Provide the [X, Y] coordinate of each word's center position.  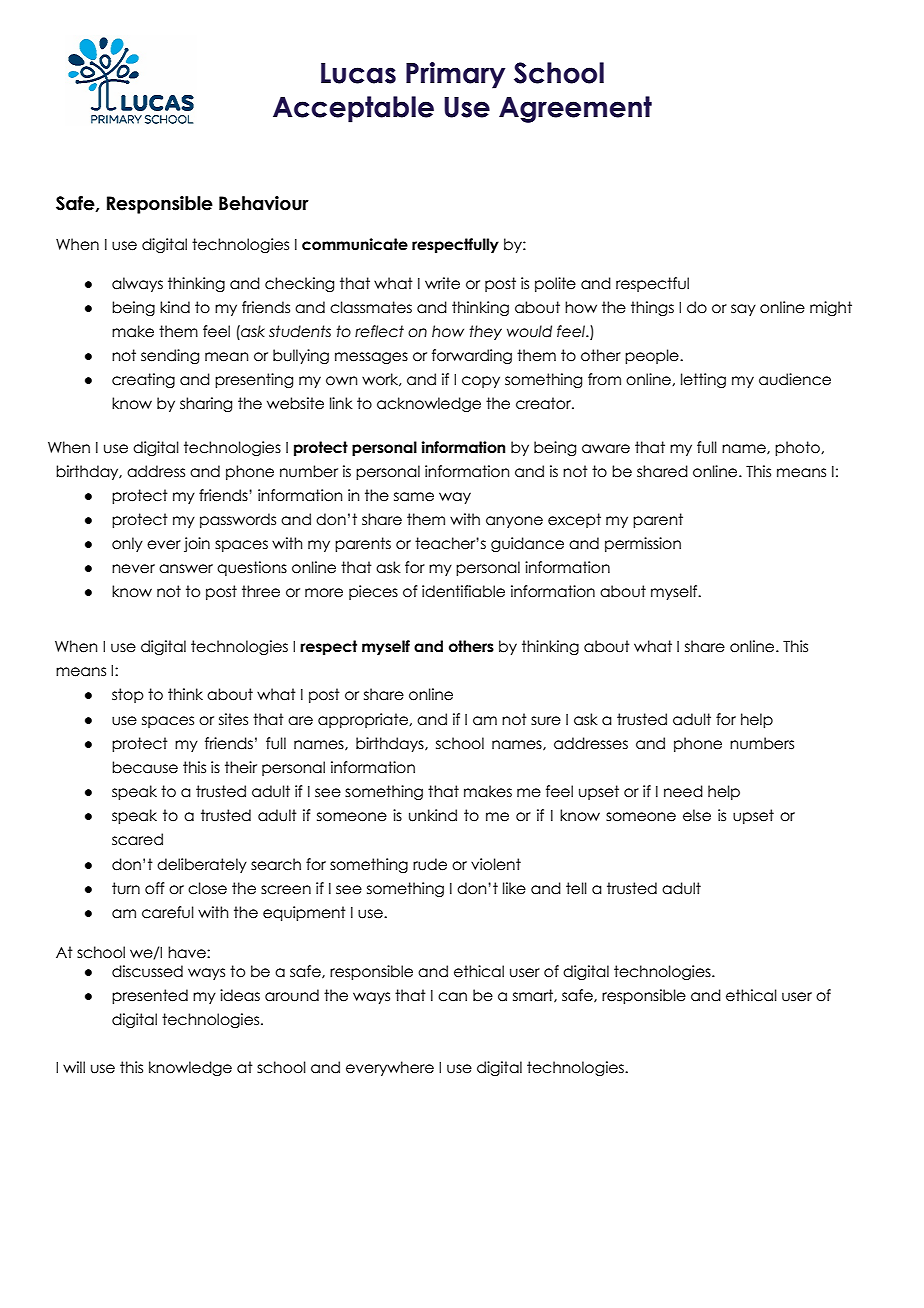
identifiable [463, 591]
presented [150, 996]
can [452, 997]
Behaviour [264, 203]
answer [186, 569]
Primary [455, 75]
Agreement [575, 109]
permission [643, 544]
